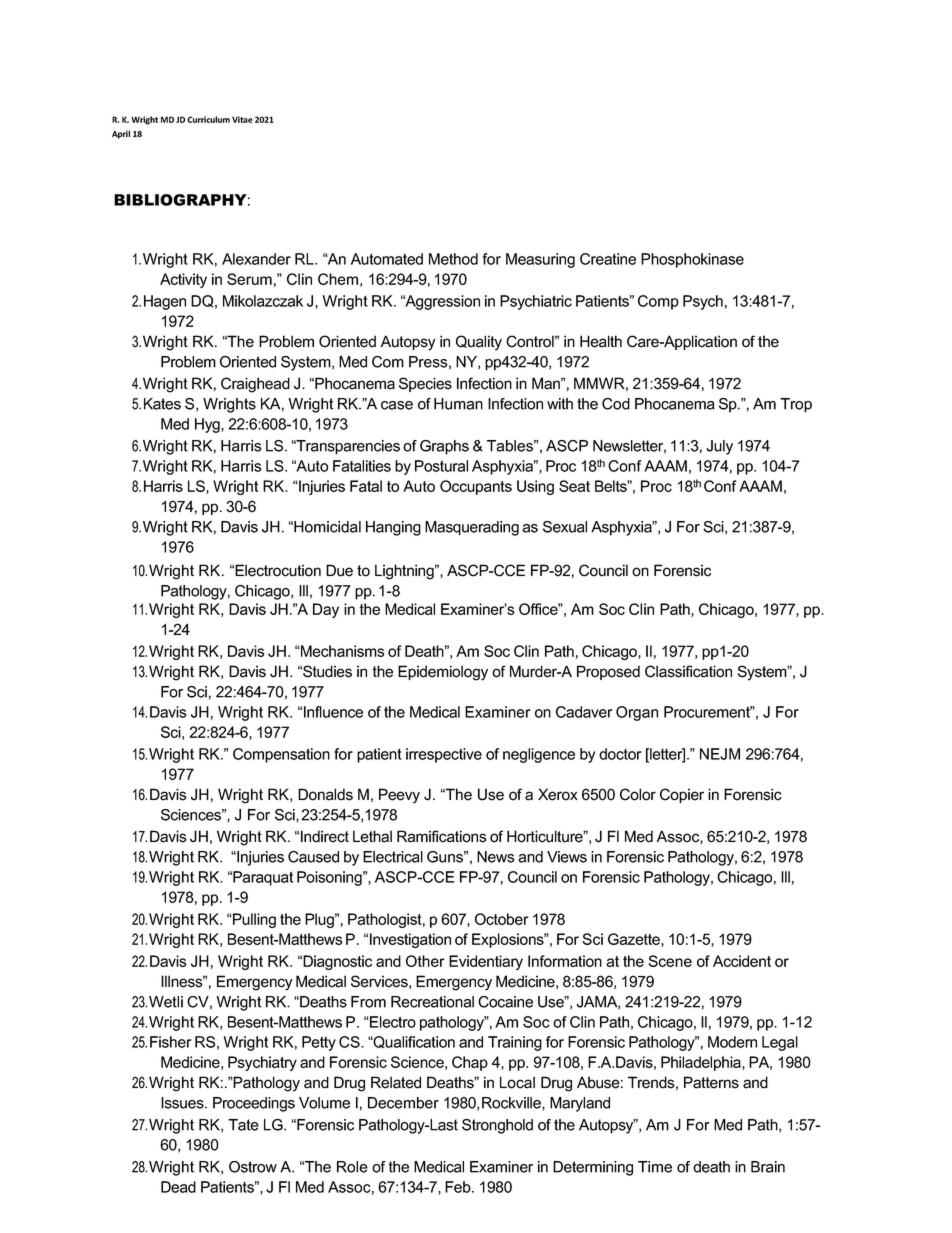 The height and width of the image is (1233, 952). What do you see at coordinates (719, 447) in the image?
I see `July` at bounding box center [719, 447].
